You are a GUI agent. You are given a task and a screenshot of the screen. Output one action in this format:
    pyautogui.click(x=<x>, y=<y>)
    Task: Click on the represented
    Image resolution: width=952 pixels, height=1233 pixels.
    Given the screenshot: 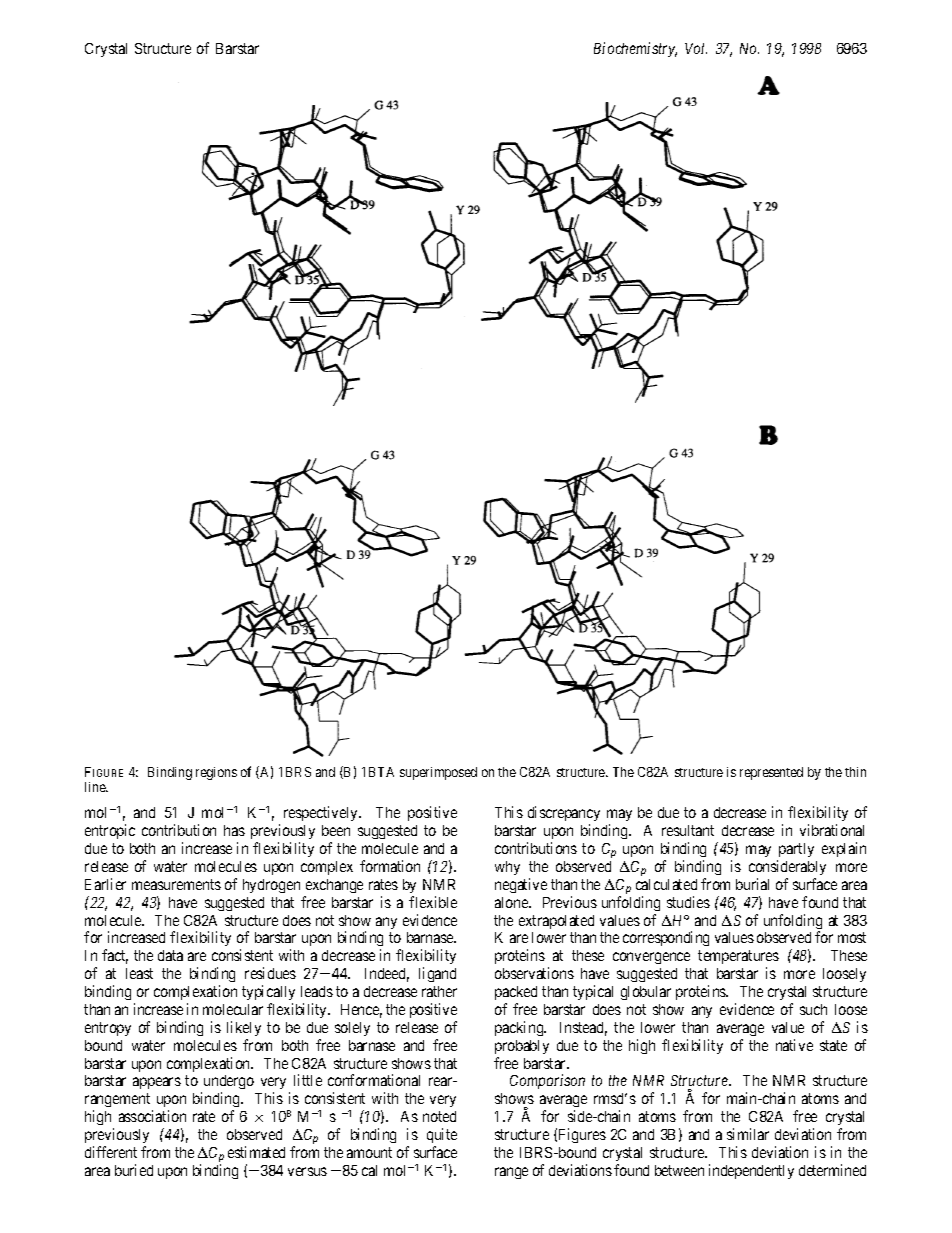 What is the action you would take?
    pyautogui.click(x=771, y=773)
